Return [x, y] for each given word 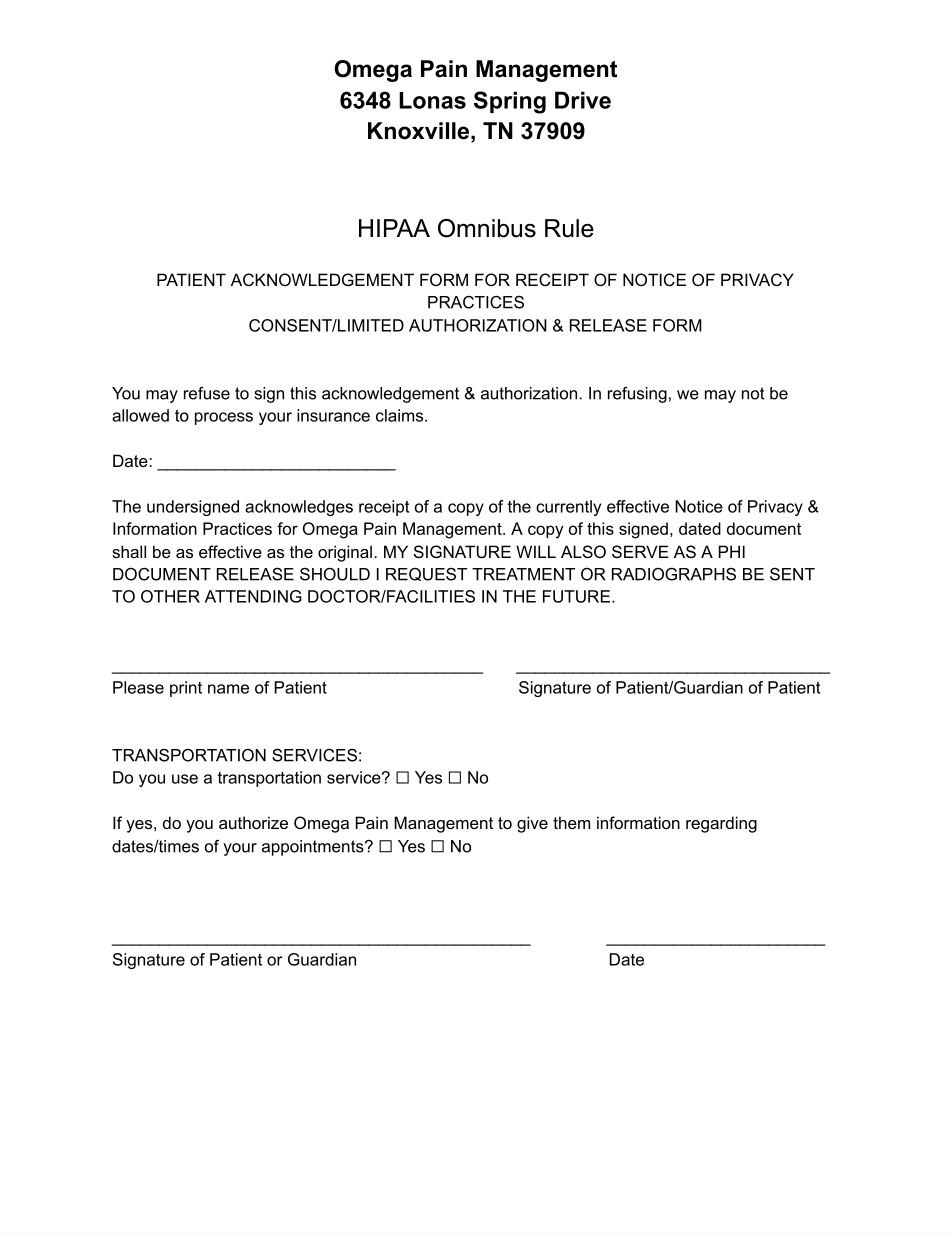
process [224, 418]
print [186, 689]
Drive [583, 100]
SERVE [640, 551]
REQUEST [426, 574]
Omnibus [487, 228]
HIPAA [394, 228]
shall [129, 551]
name [228, 689]
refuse [207, 393]
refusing [637, 395]
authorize [253, 822]
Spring [510, 102]
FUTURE [576, 596]
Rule [569, 228]
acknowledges [299, 508]
